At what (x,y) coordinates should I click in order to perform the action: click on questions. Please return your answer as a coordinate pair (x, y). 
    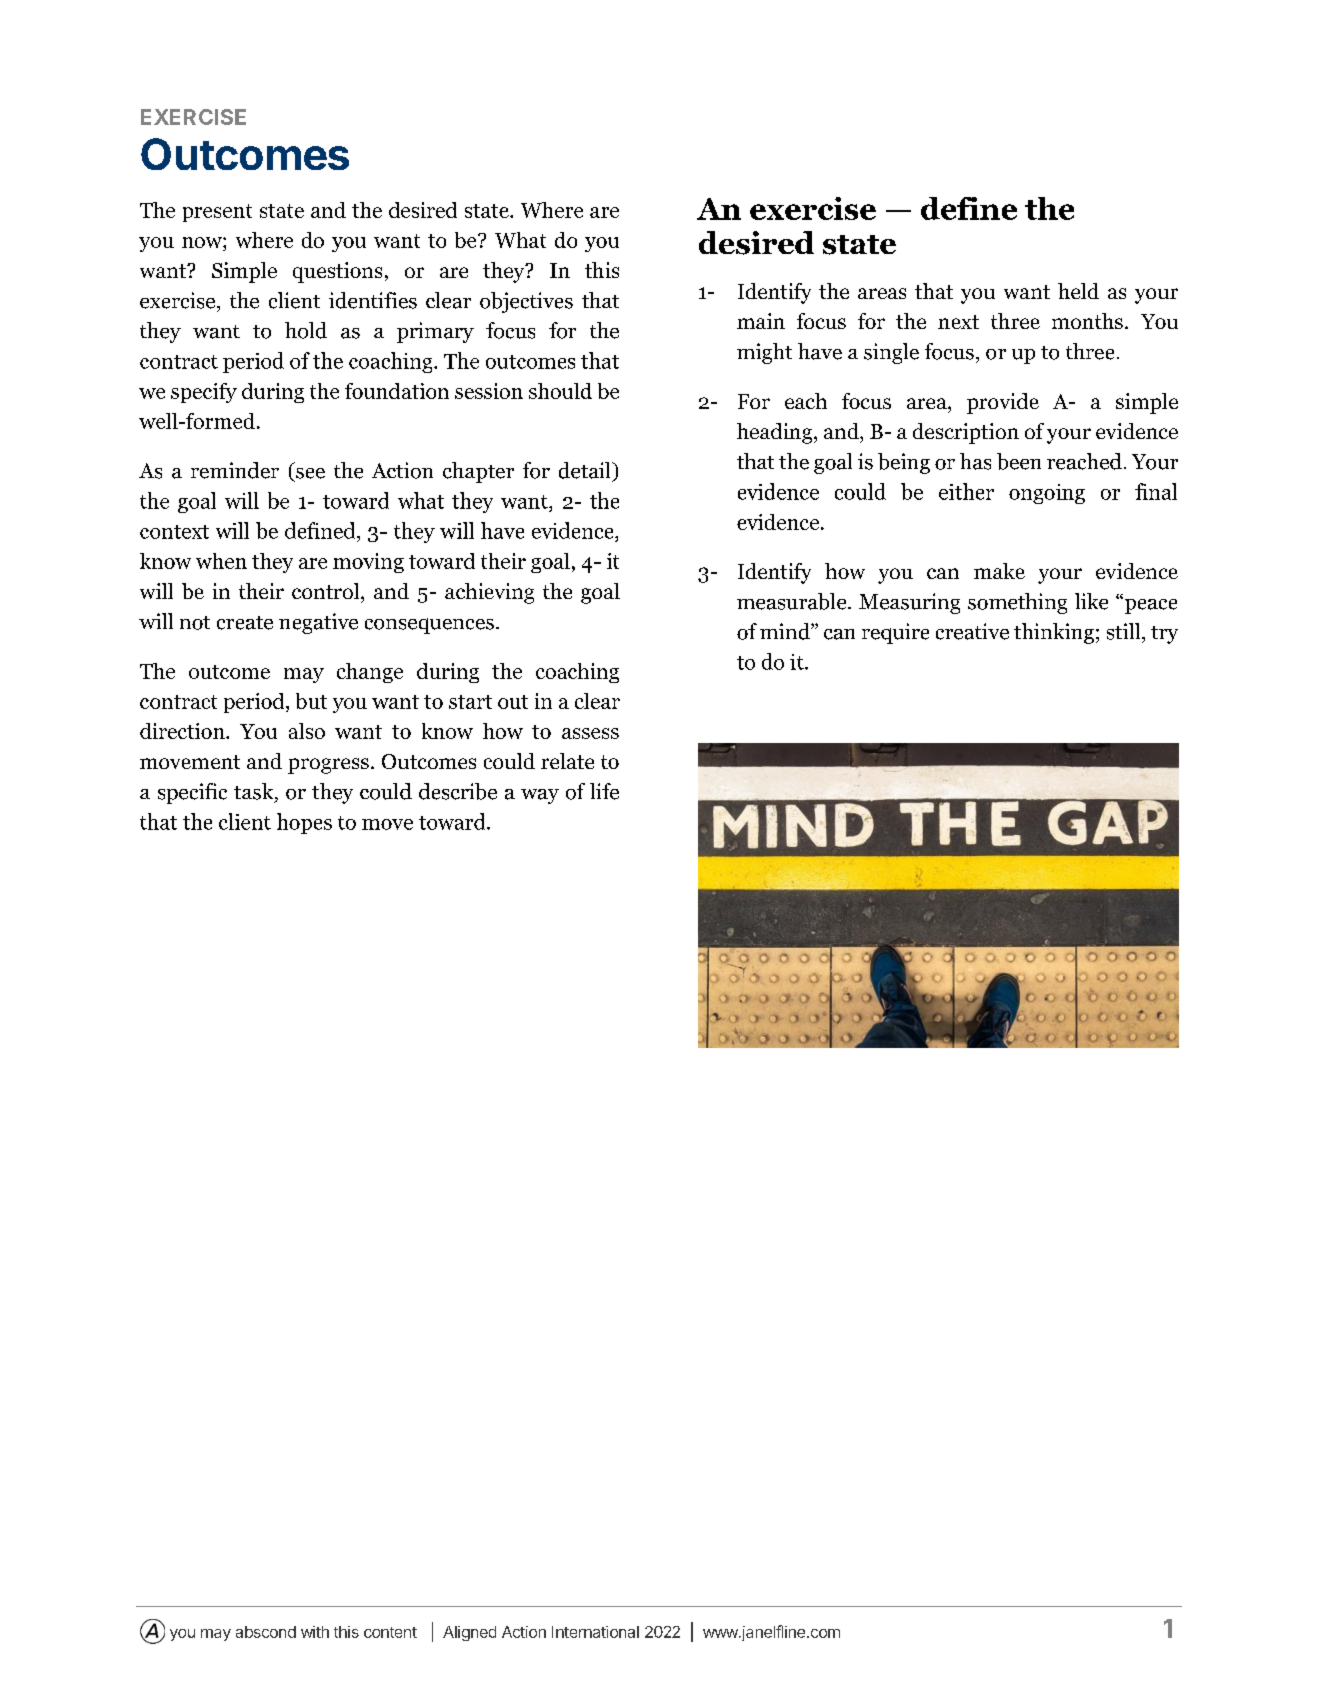
    Looking at the image, I should click on (337, 272).
